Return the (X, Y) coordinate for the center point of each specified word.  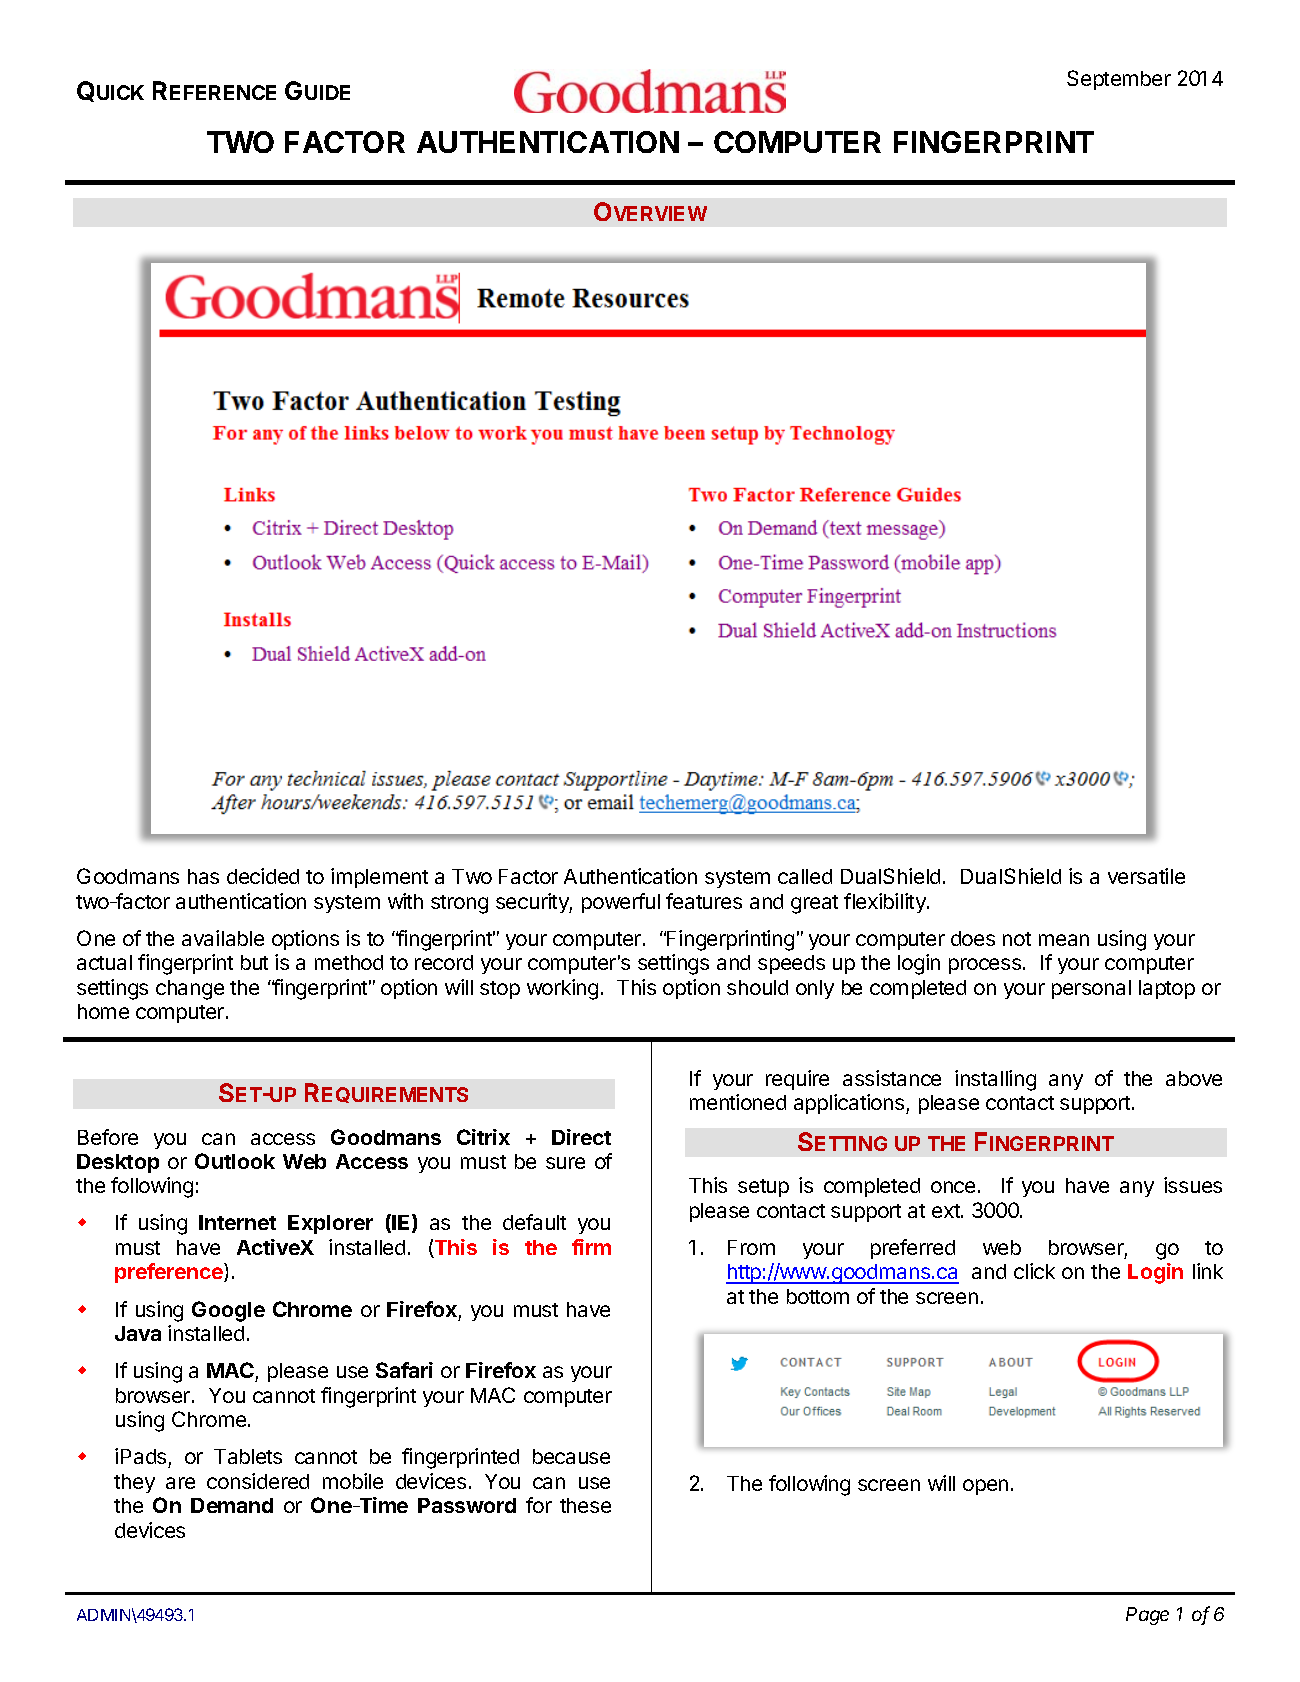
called (805, 876)
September (1119, 80)
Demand (232, 1505)
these (585, 1505)
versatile (1146, 876)
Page (1147, 1616)
